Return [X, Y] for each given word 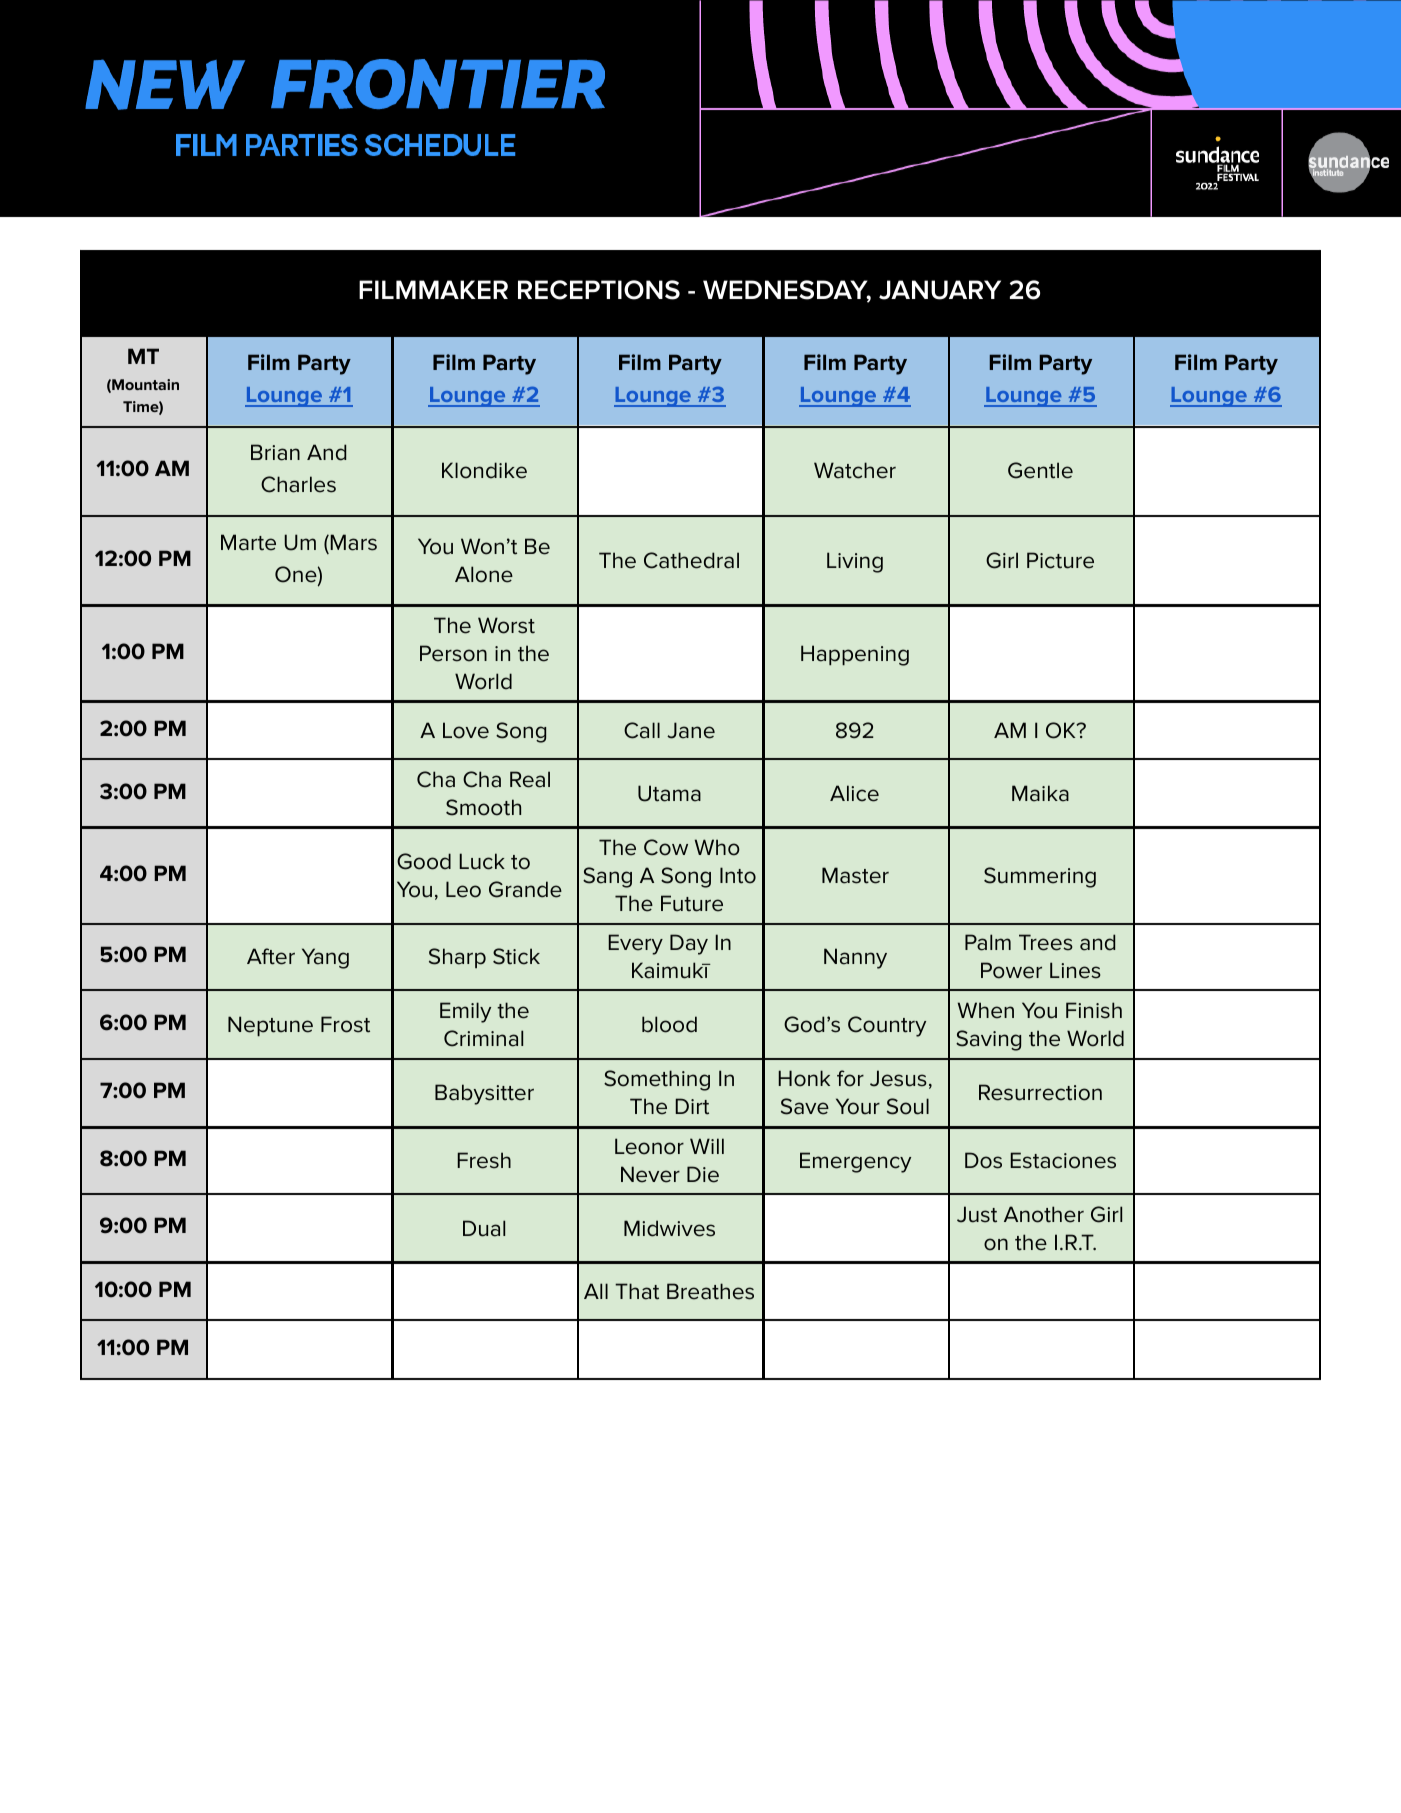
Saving [988, 1040]
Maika [1040, 793]
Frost [345, 1024]
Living [855, 562]
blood [669, 1024]
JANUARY [940, 290]
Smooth [483, 807]
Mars [353, 542]
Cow [666, 847]
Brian [275, 452]
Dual [484, 1228]
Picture [1060, 560]
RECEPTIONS [599, 290]
